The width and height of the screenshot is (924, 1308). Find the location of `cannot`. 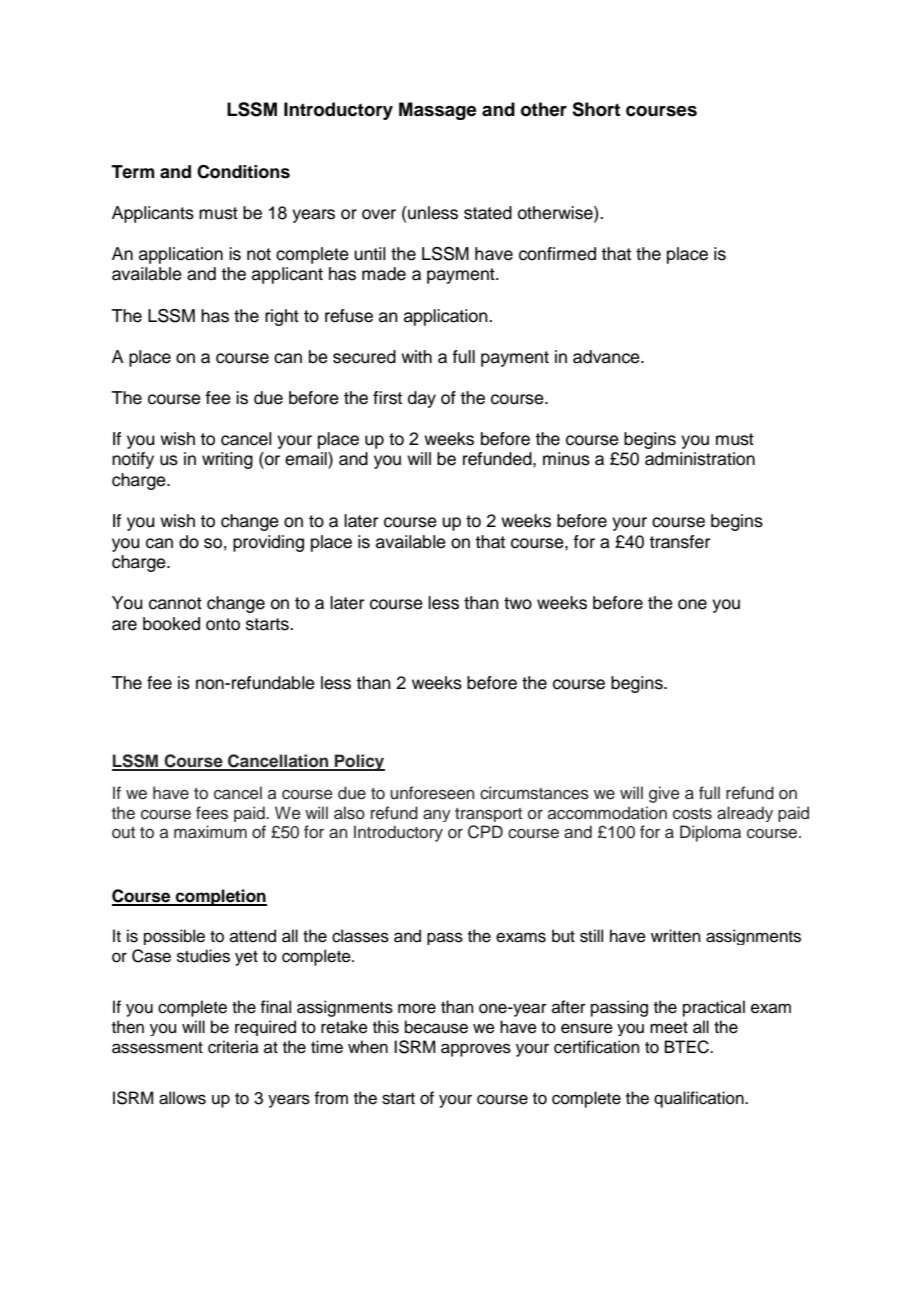

cannot is located at coordinates (175, 603).
